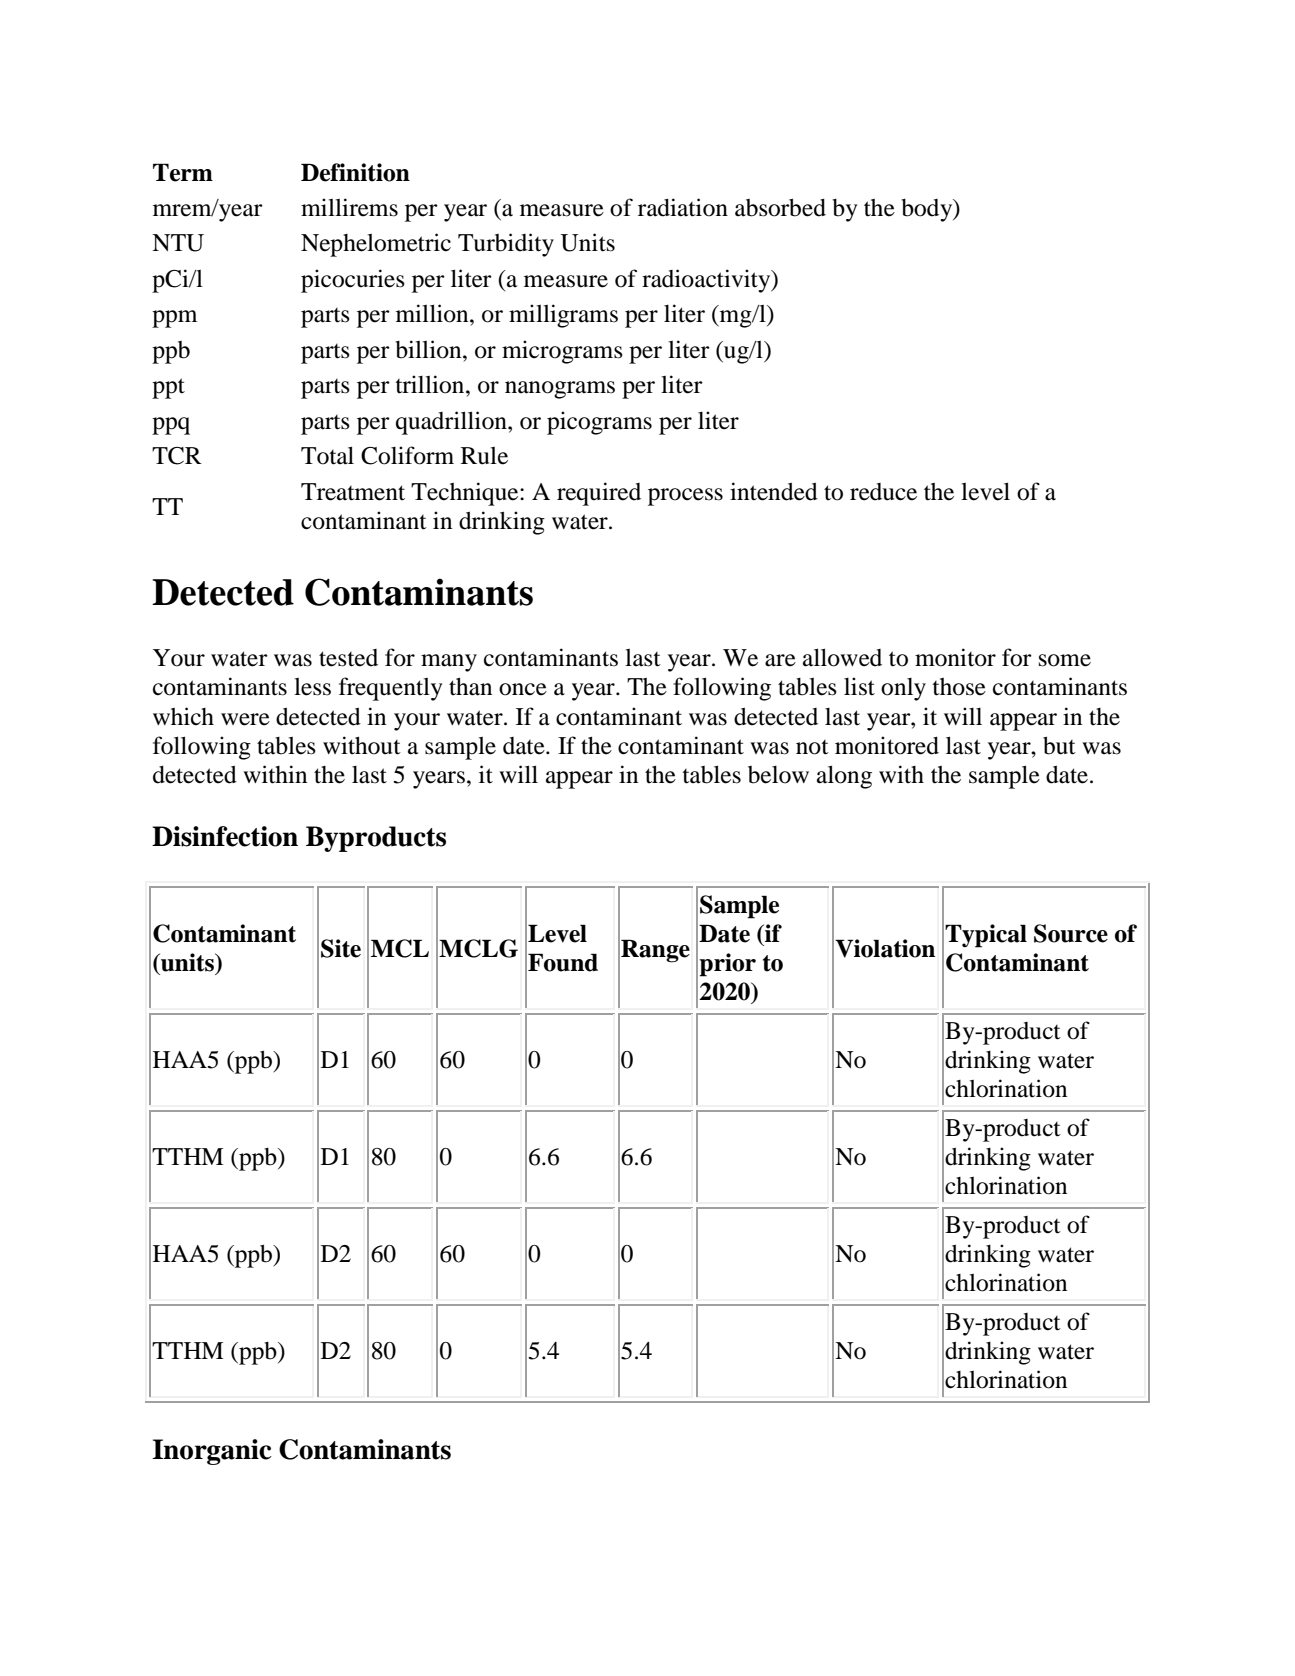 This image has width=1295, height=1676. I want to click on reduce, so click(883, 492).
